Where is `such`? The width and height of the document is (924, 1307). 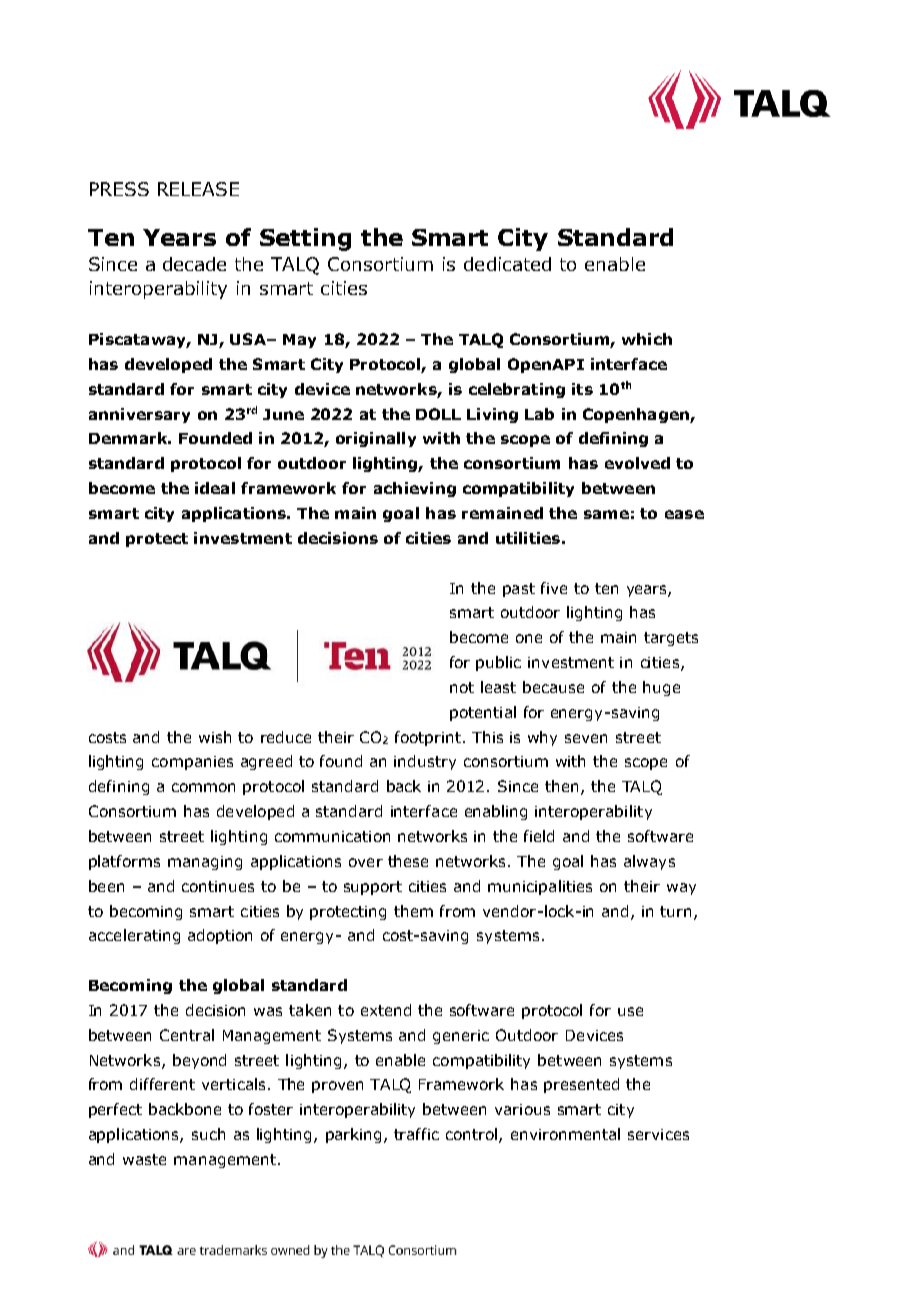 such is located at coordinates (208, 1134).
